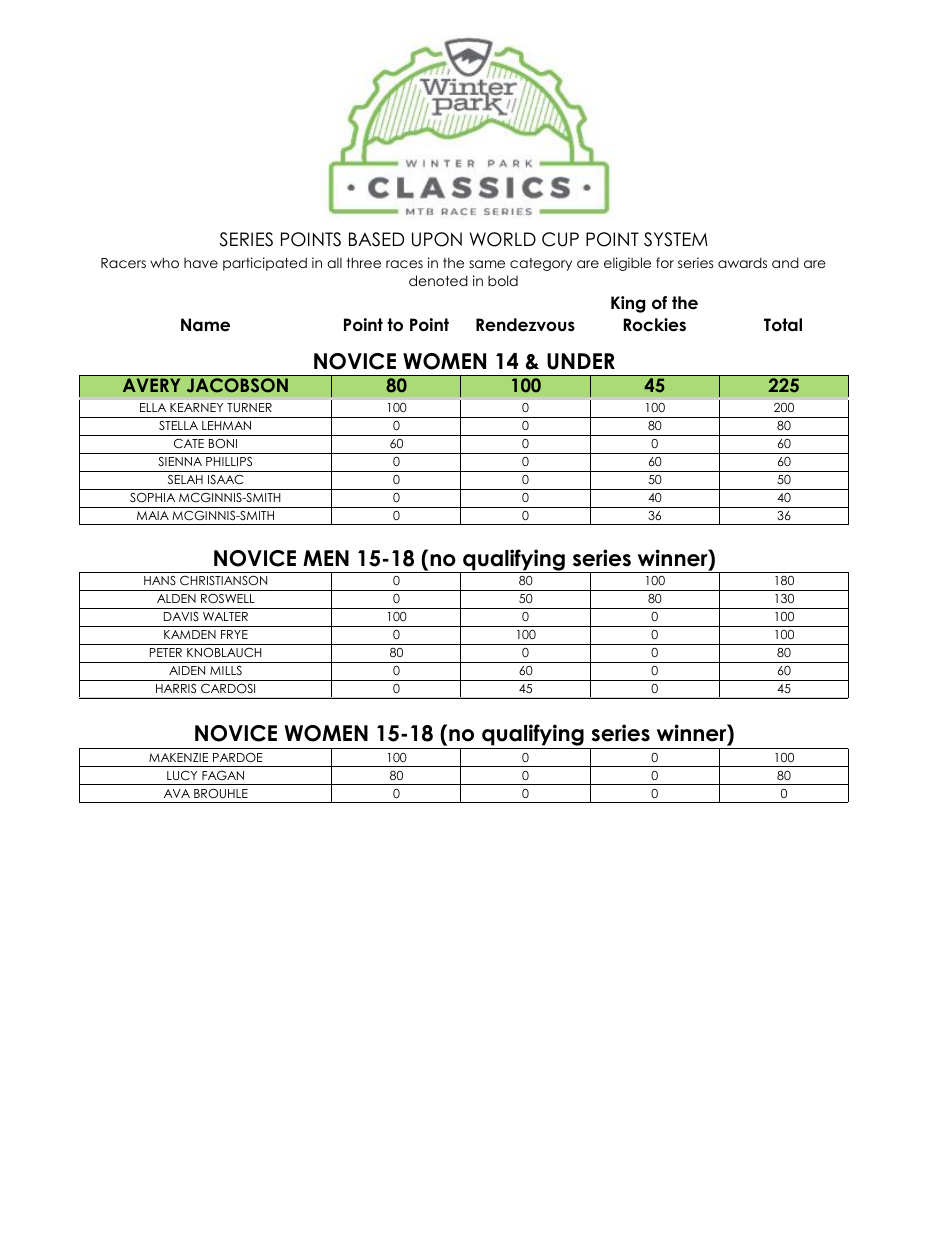  I want to click on have, so click(201, 263).
